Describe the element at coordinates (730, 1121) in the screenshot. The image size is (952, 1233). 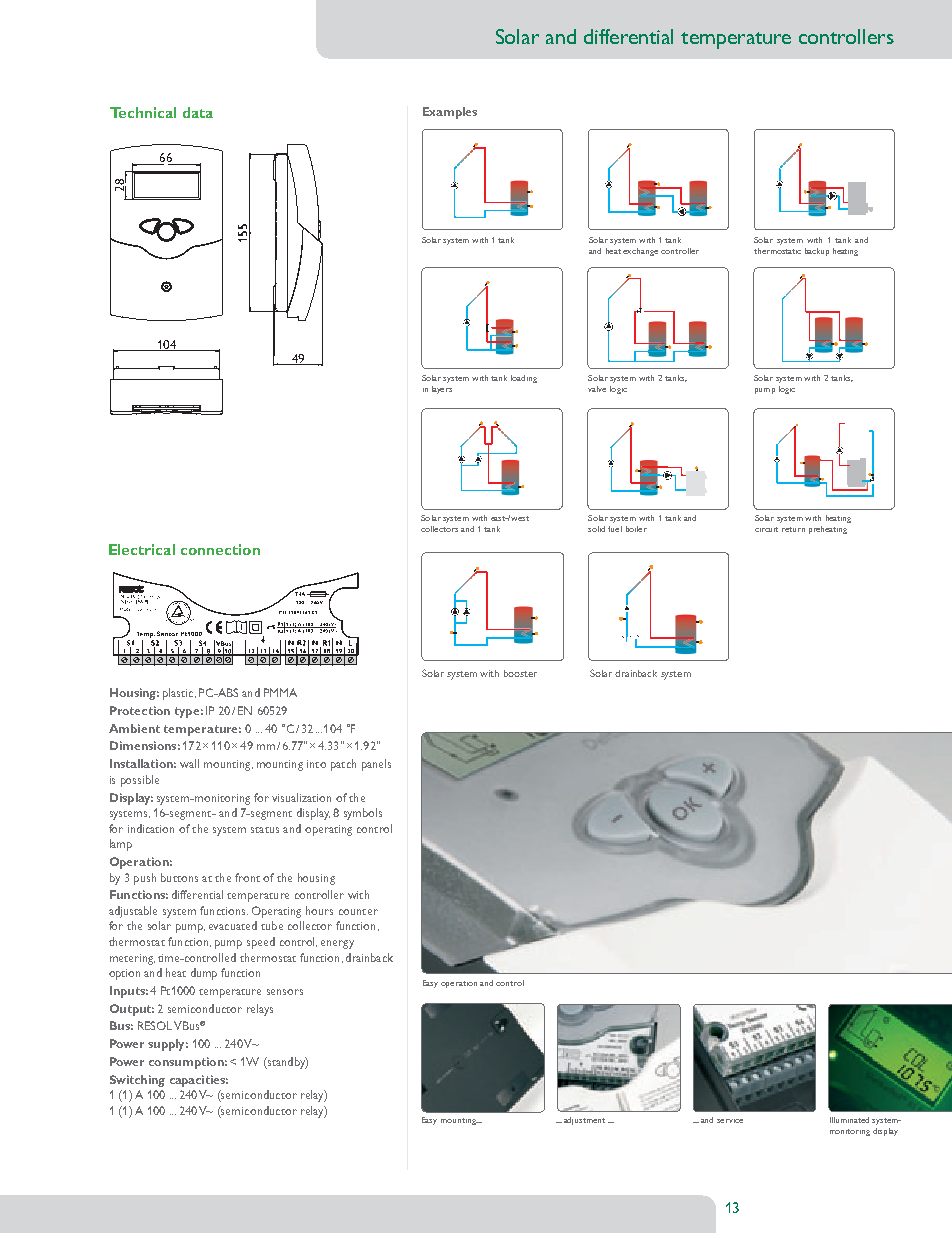
I see `service` at that location.
